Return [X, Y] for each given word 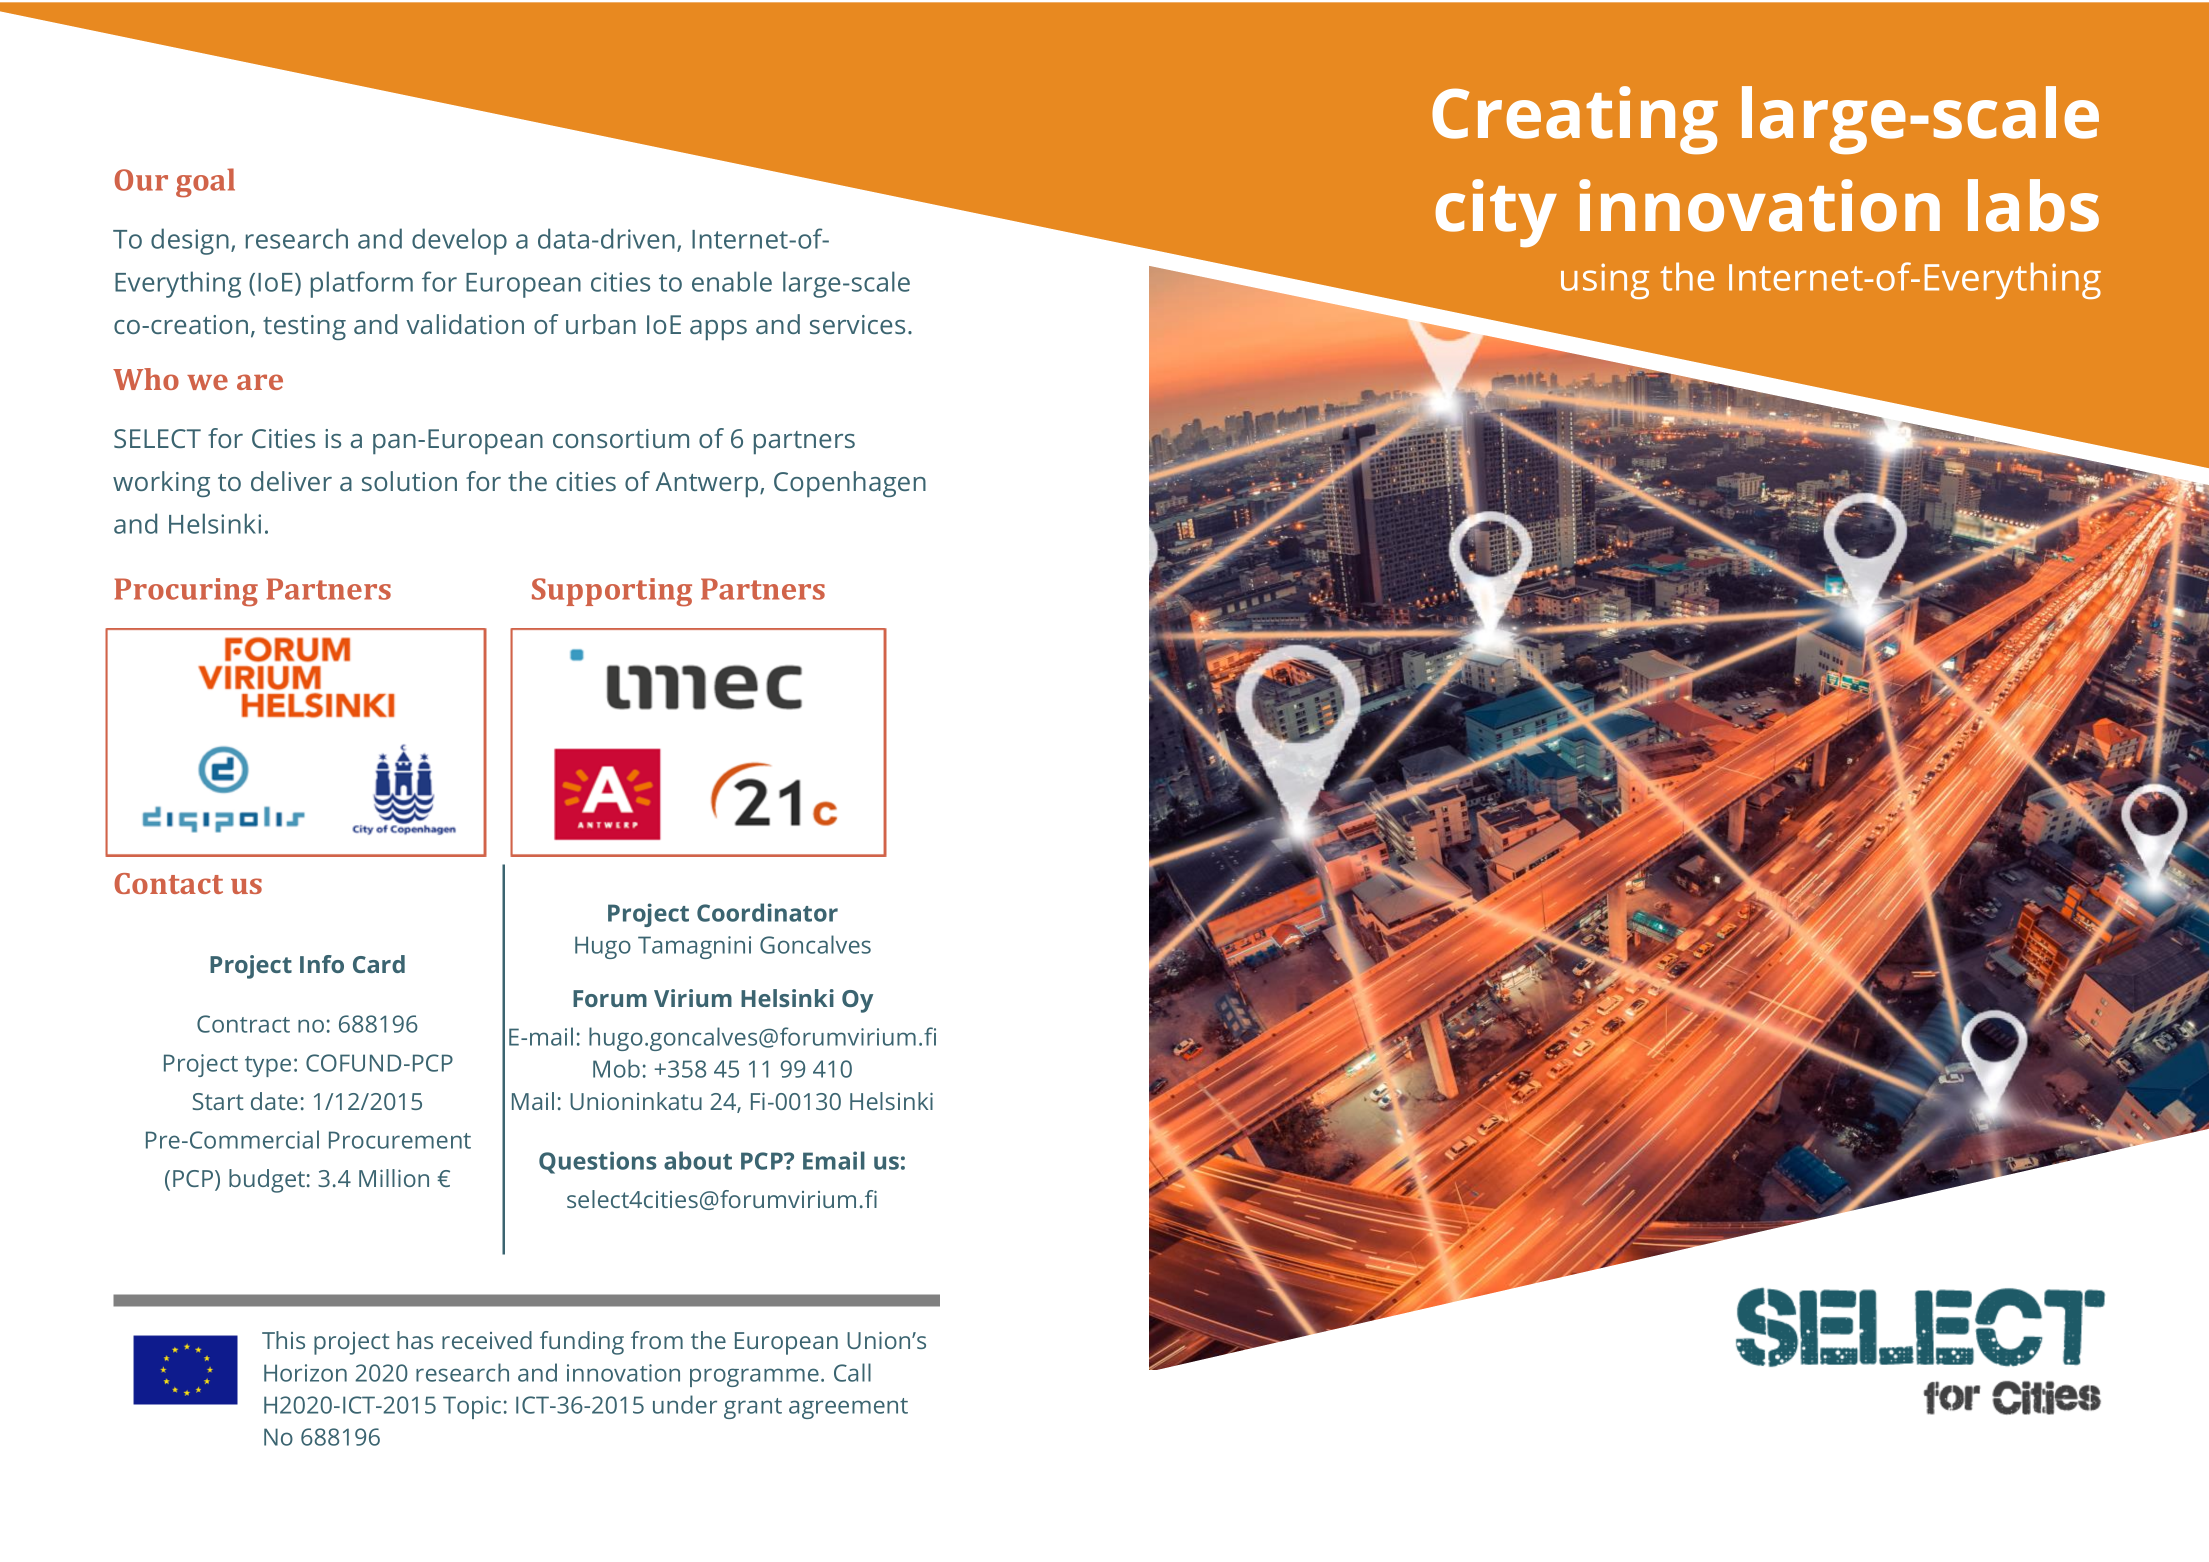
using [1605, 281]
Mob [616, 1068]
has [415, 1340]
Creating [1575, 120]
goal [205, 183]
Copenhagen [850, 484]
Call [852, 1372]
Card [379, 964]
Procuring [186, 592]
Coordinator [767, 912]
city [1496, 213]
